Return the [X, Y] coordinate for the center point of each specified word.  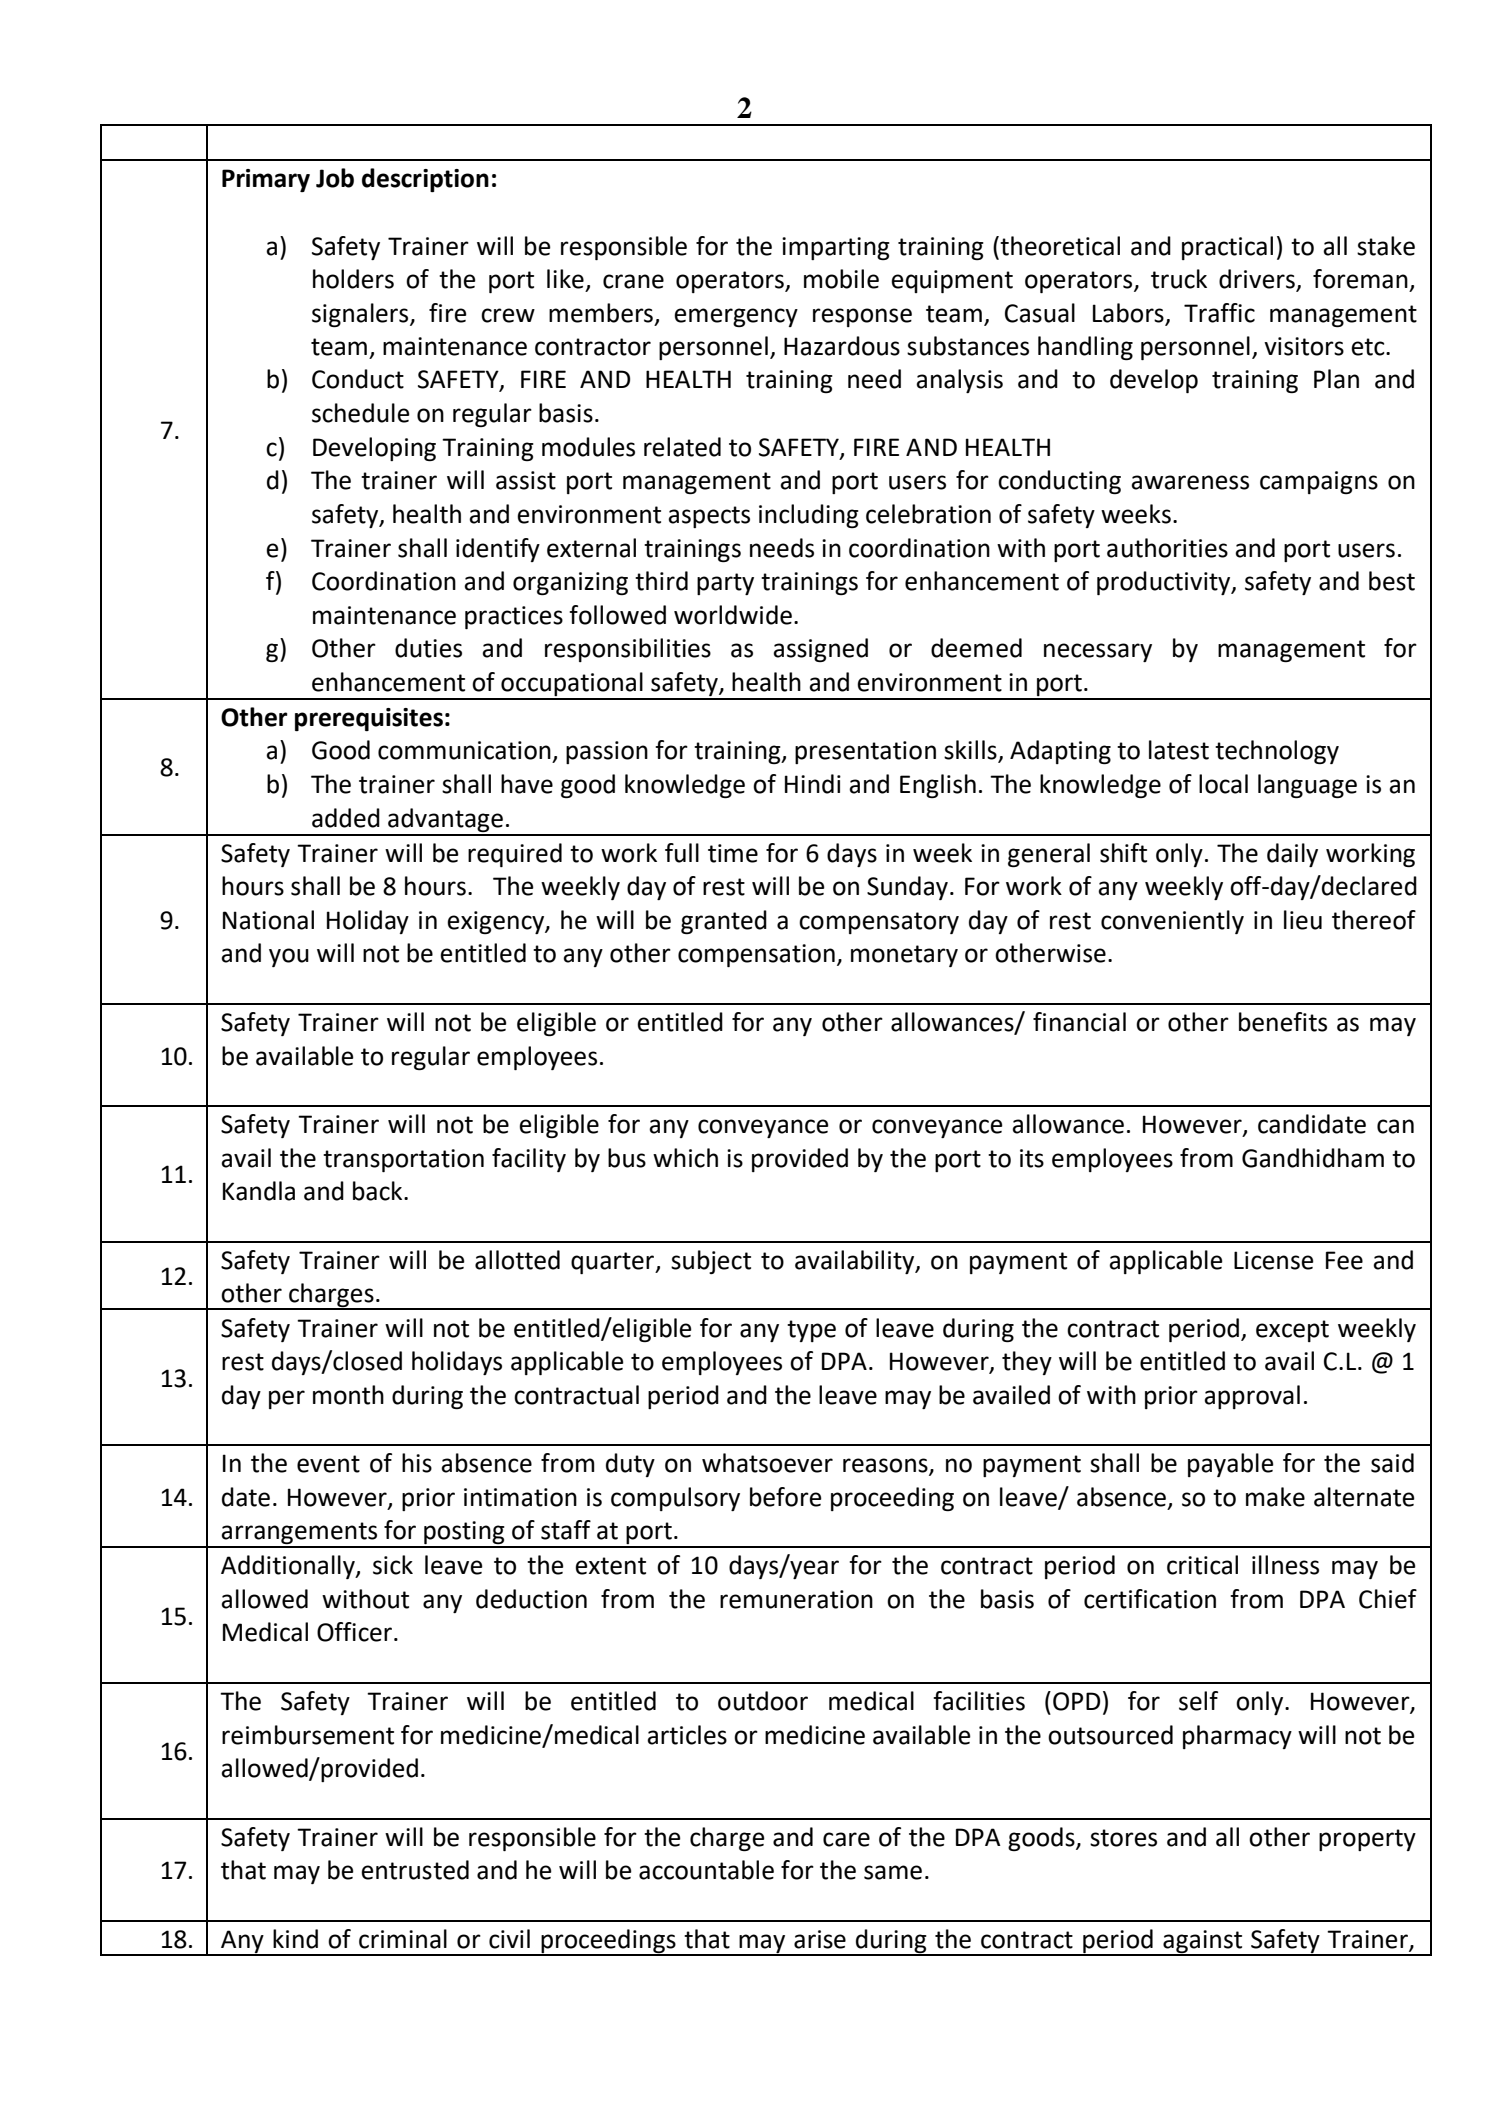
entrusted [415, 1870]
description [425, 180]
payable [1231, 1465]
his [417, 1463]
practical [1227, 248]
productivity [1165, 583]
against [1203, 1942]
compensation [756, 955]
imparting [836, 248]
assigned [820, 650]
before [786, 1497]
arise [820, 1939]
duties [428, 648]
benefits [1283, 1022]
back [379, 1191]
